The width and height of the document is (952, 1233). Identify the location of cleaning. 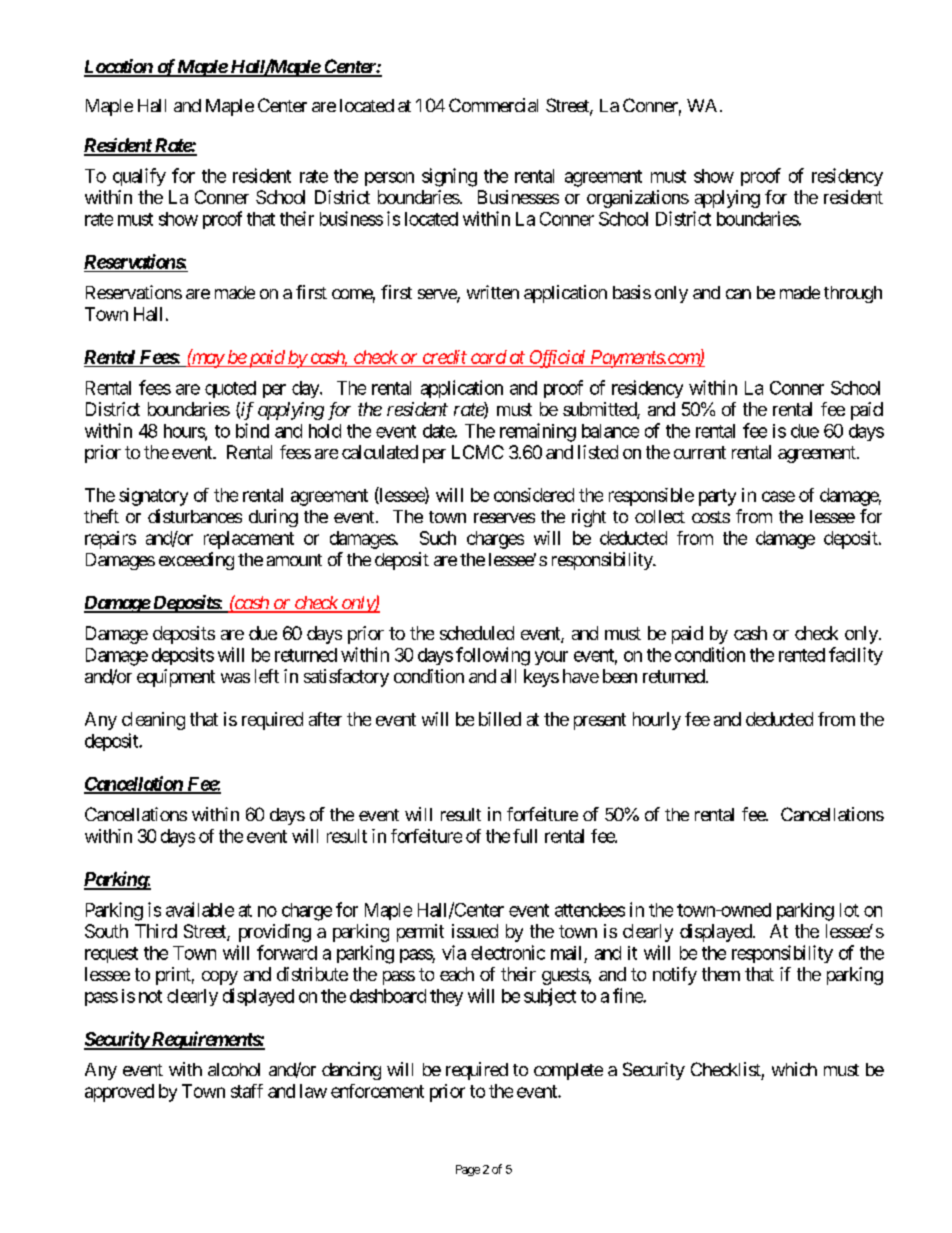
(153, 721).
